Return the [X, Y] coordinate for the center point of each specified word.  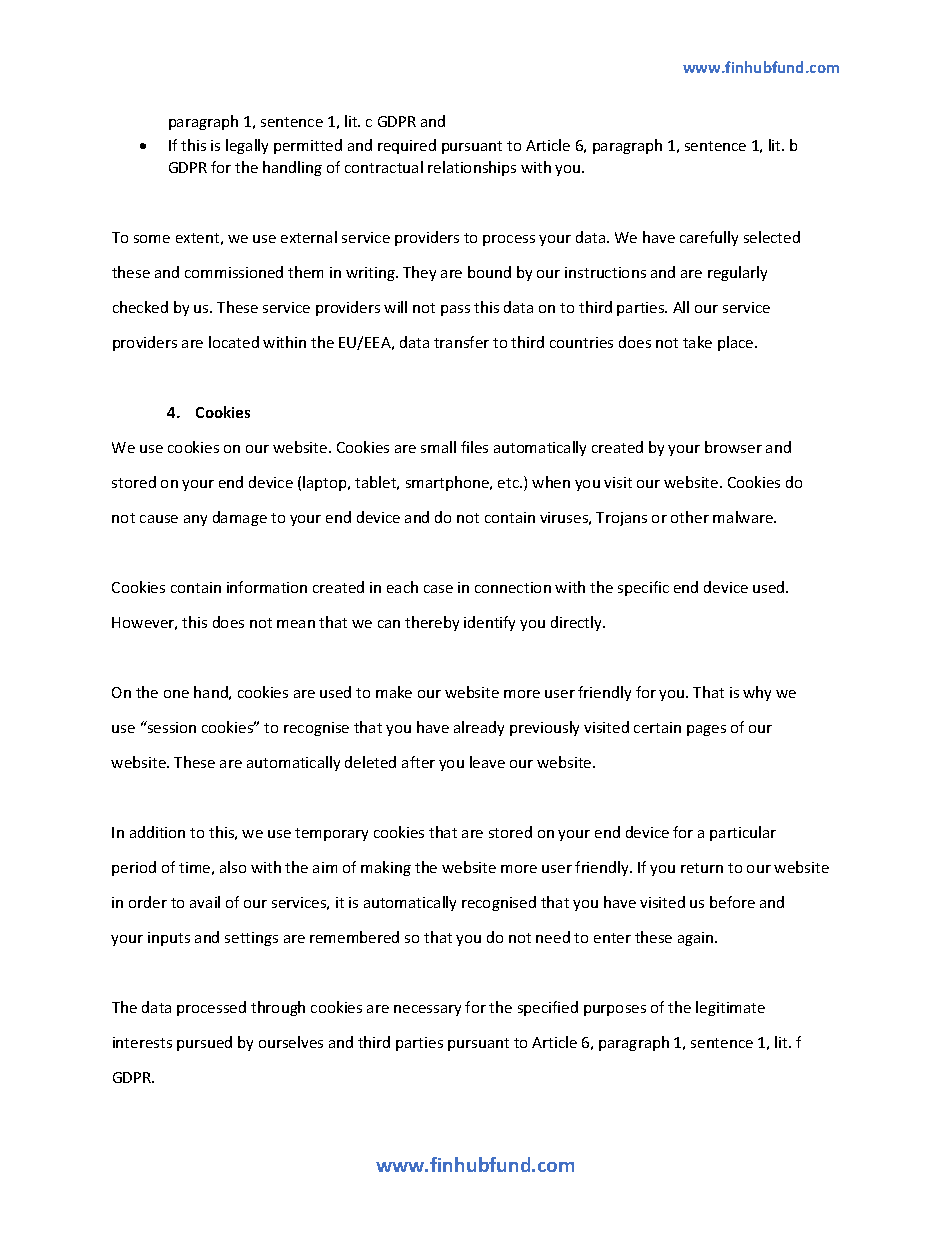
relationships [472, 168]
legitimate [730, 1008]
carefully [709, 238]
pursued [204, 1043]
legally [247, 146]
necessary [427, 1010]
